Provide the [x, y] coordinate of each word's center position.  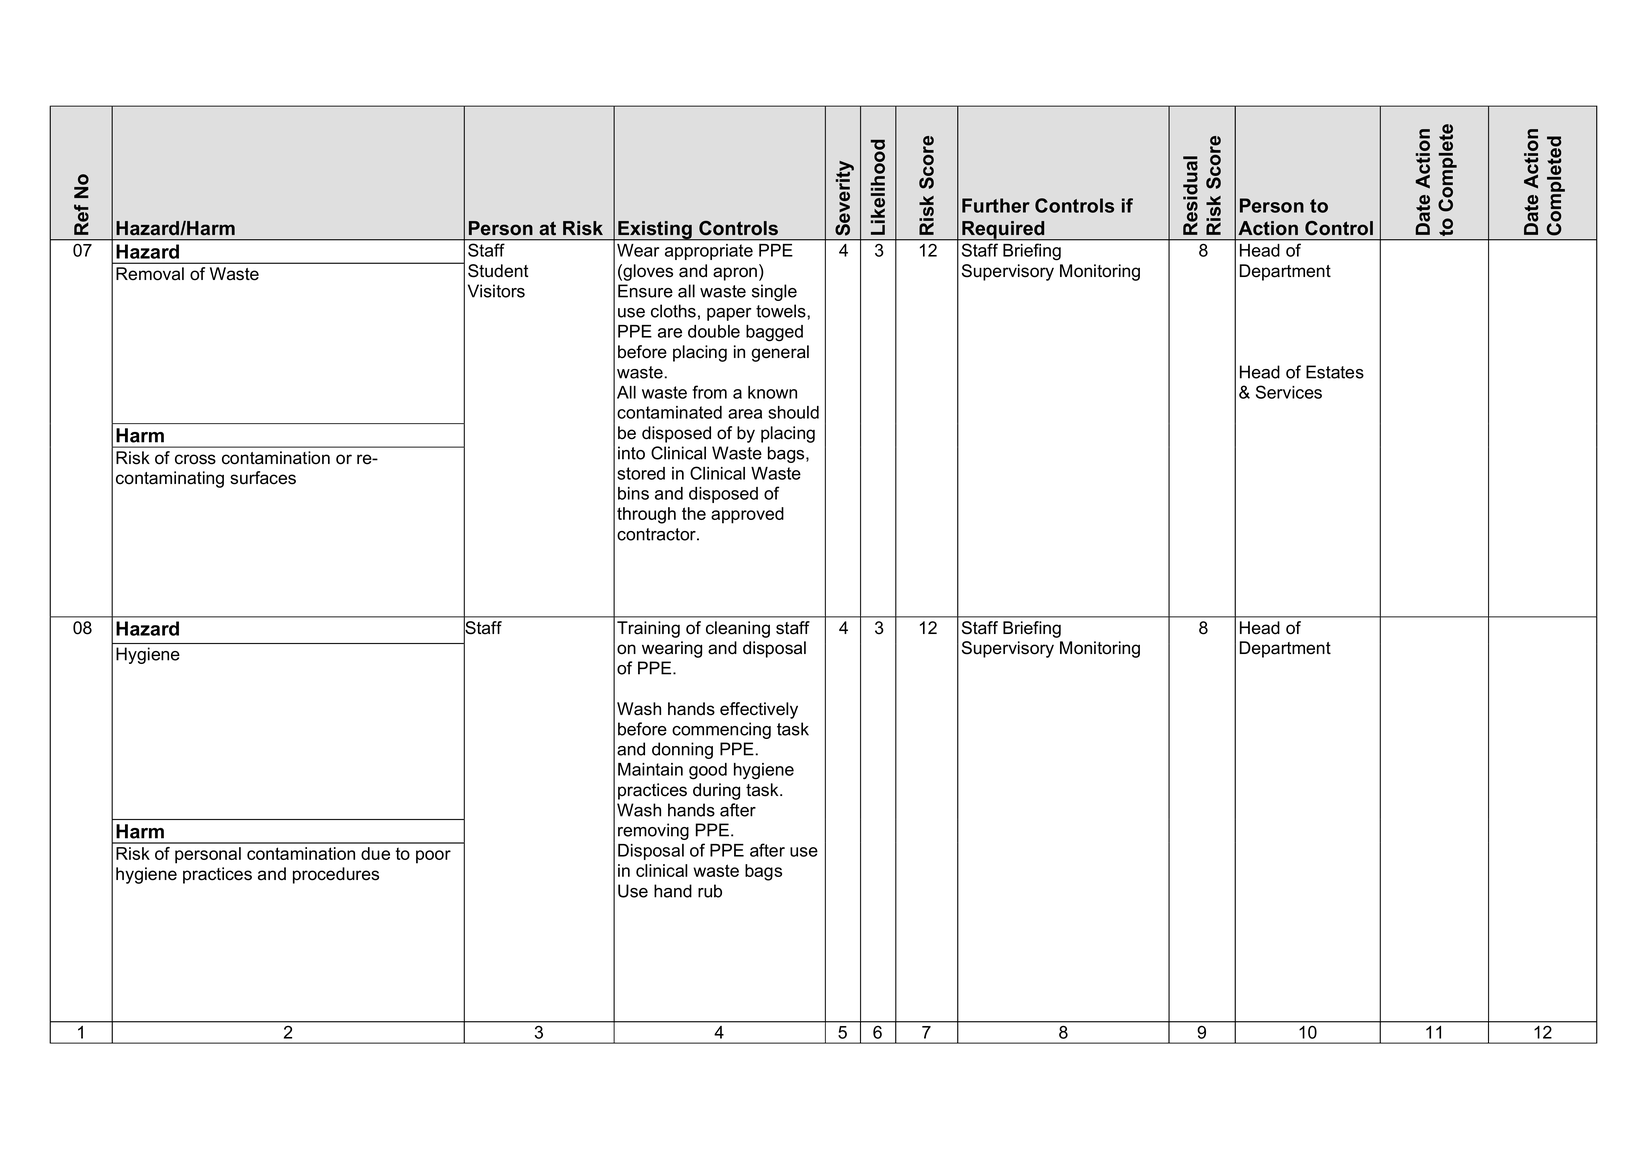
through [646, 515]
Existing [655, 230]
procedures [336, 875]
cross [195, 459]
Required [1003, 231]
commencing [721, 730]
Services [1289, 392]
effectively [759, 710]
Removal [150, 274]
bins [633, 493]
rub [710, 891]
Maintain [650, 769]
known [772, 392]
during [716, 791]
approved [747, 515]
